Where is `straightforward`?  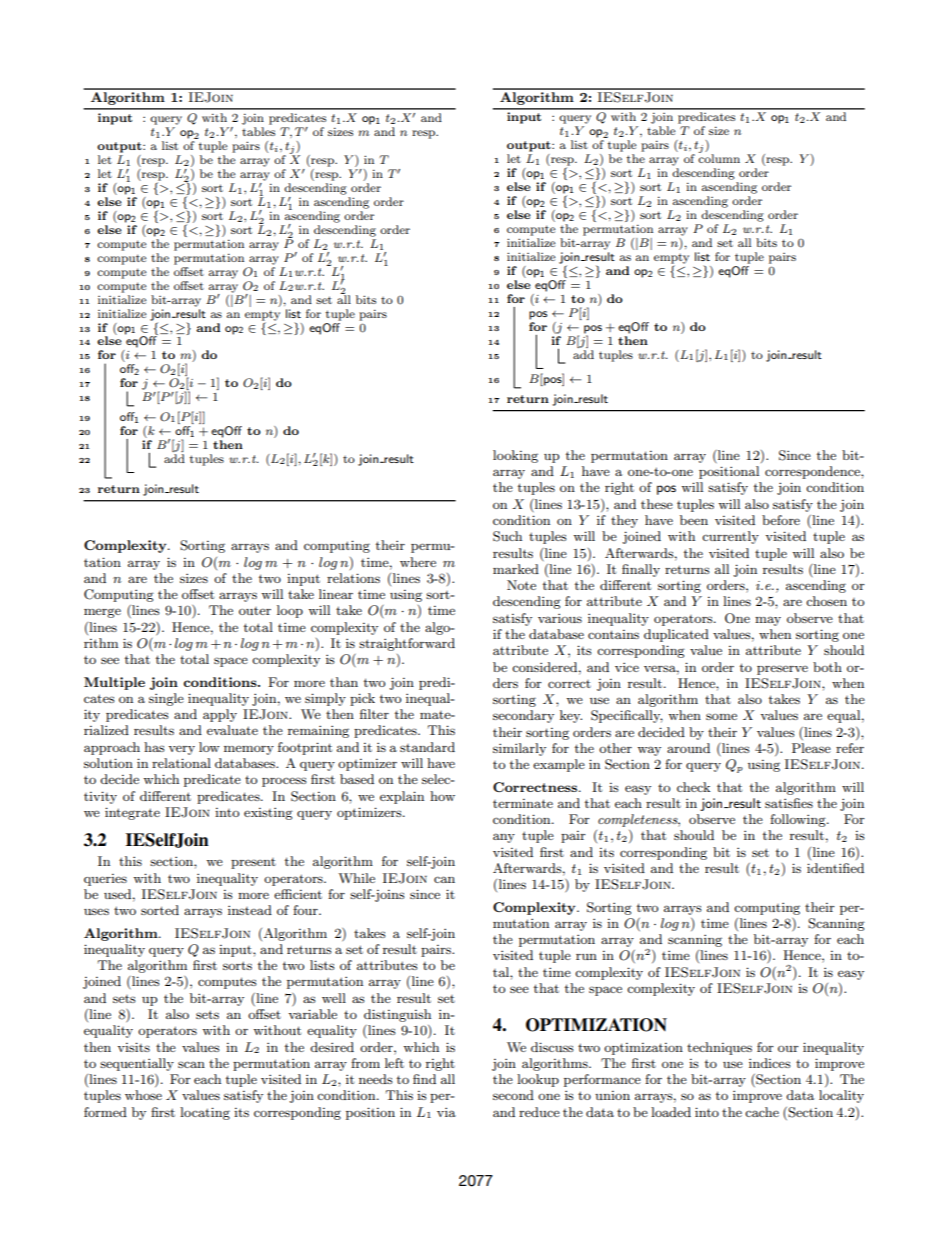 straightforward is located at coordinates (407, 644).
